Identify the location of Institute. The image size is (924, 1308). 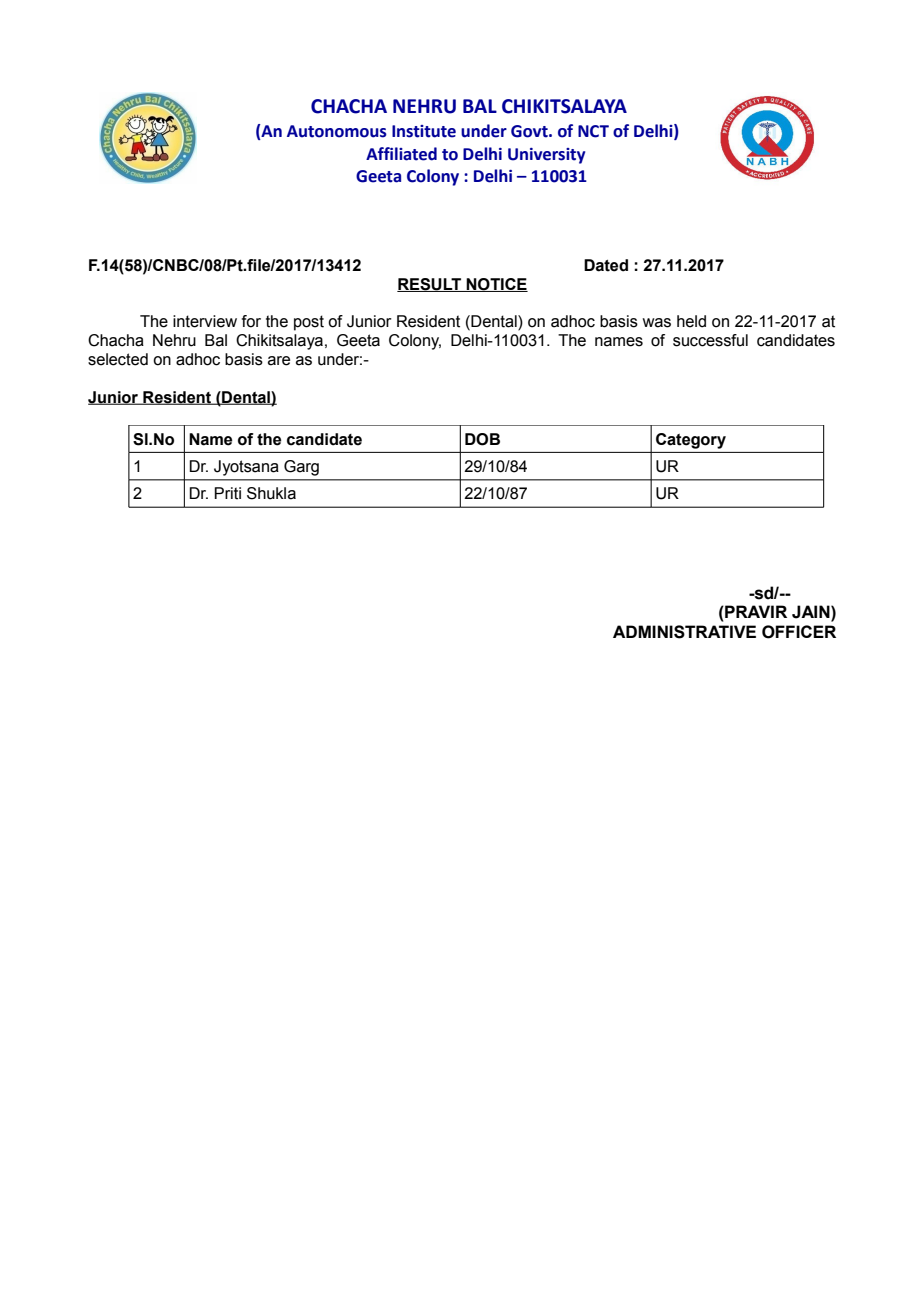
(424, 131).
